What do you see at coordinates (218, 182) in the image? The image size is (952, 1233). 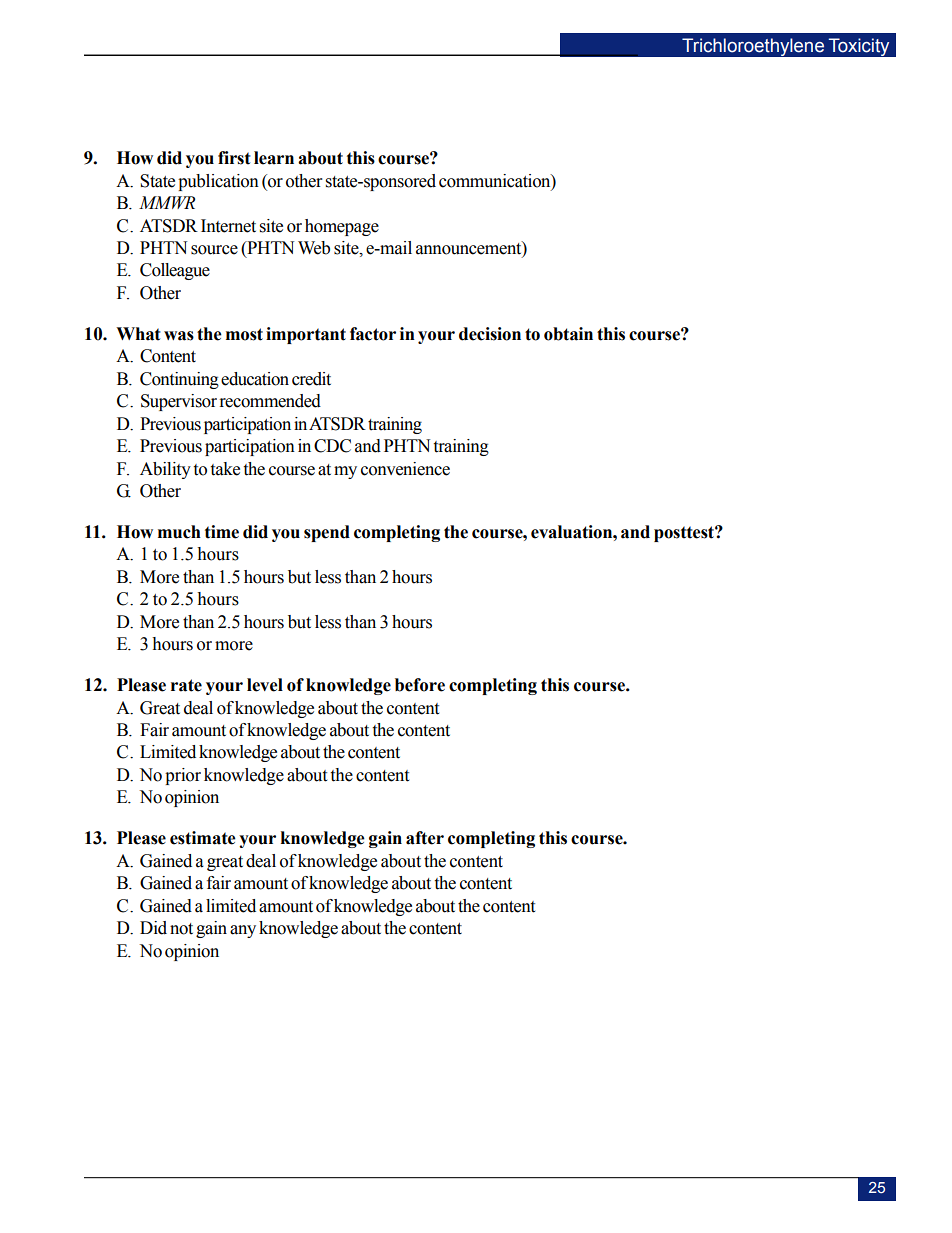 I see `publication` at bounding box center [218, 182].
